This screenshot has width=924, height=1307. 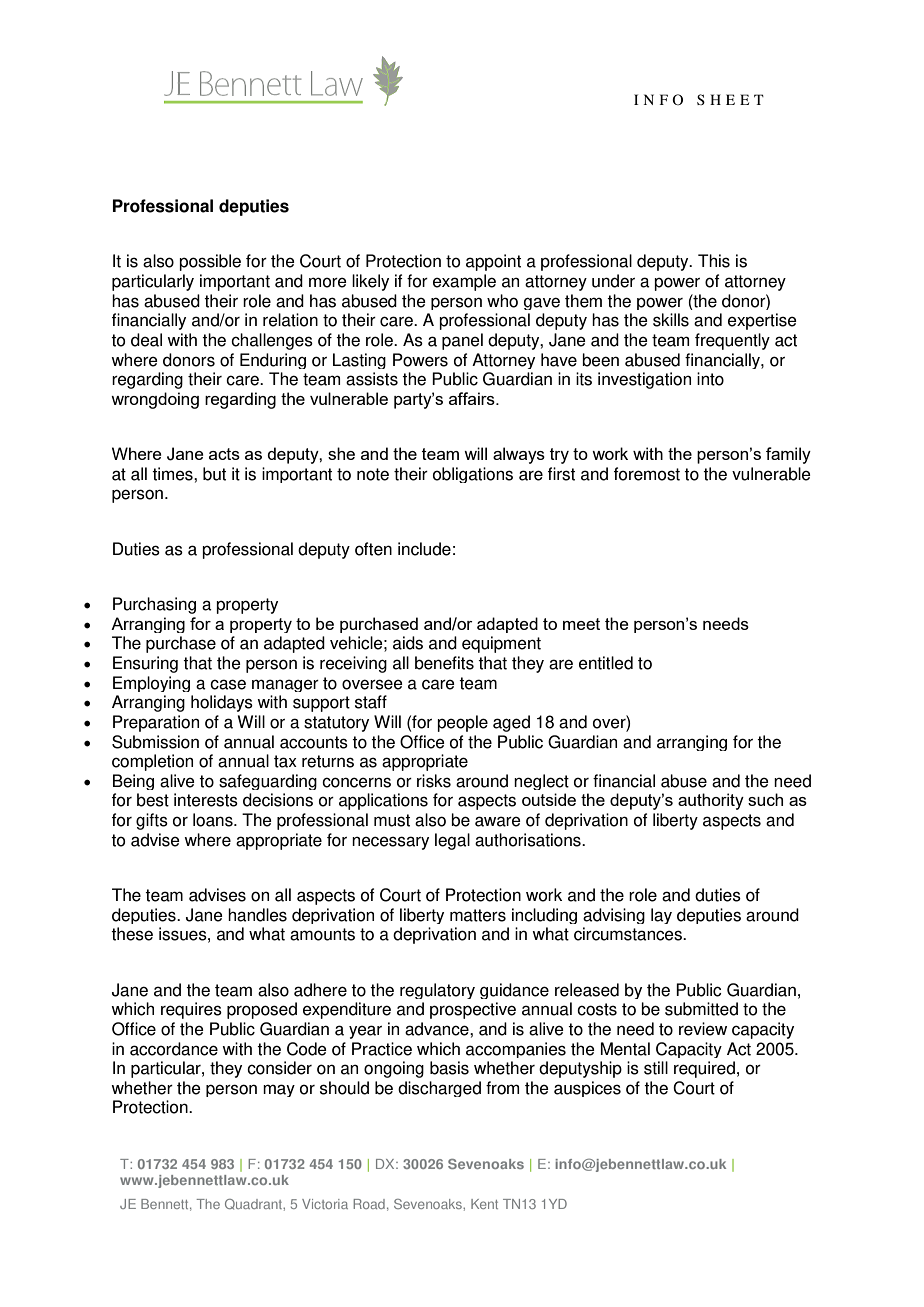 I want to click on Victoria, so click(x=325, y=1204).
